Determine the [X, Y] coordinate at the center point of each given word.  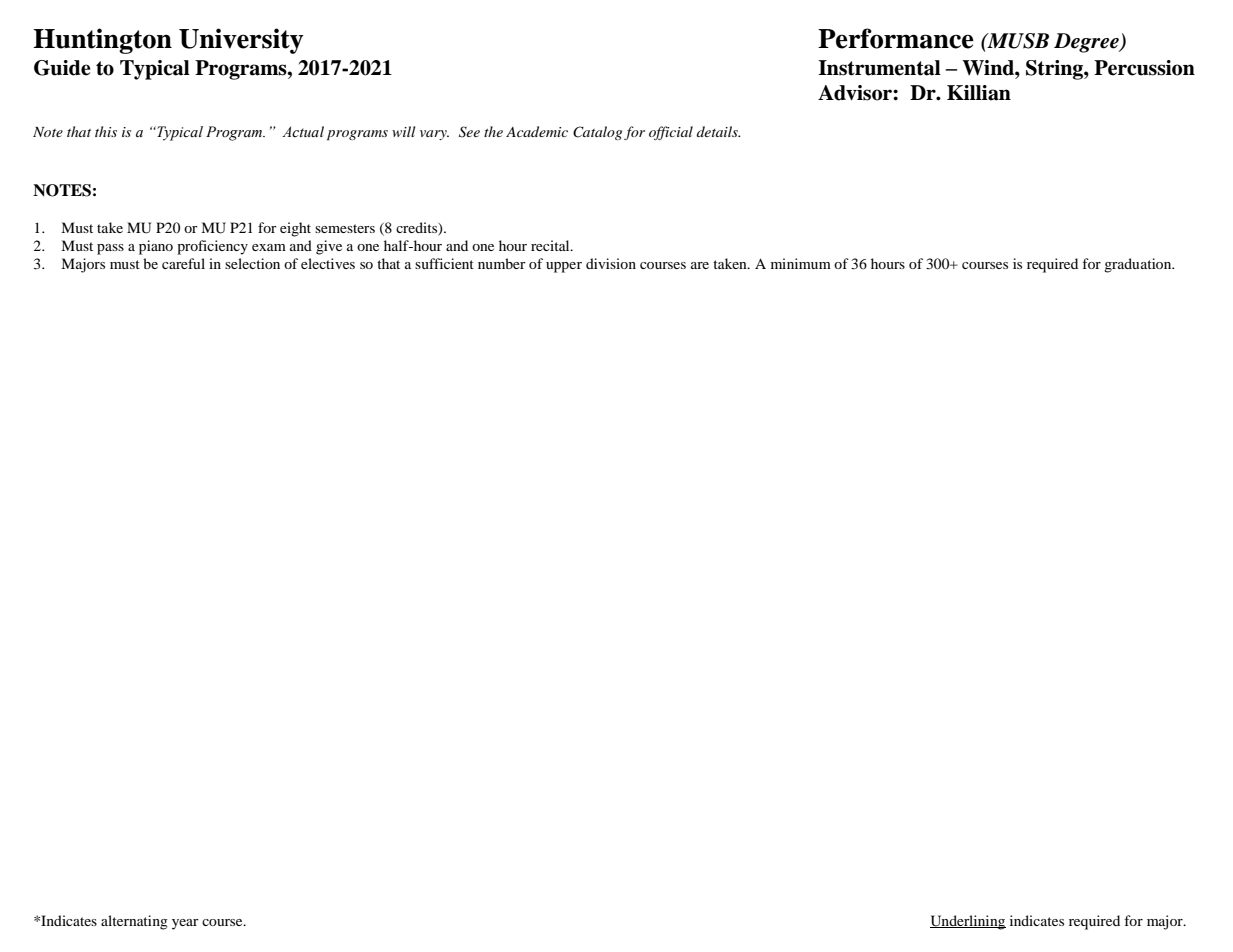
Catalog [597, 133]
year [185, 924]
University [241, 41]
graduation [1139, 265]
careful [183, 263]
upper [564, 267]
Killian [979, 93]
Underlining [968, 922]
